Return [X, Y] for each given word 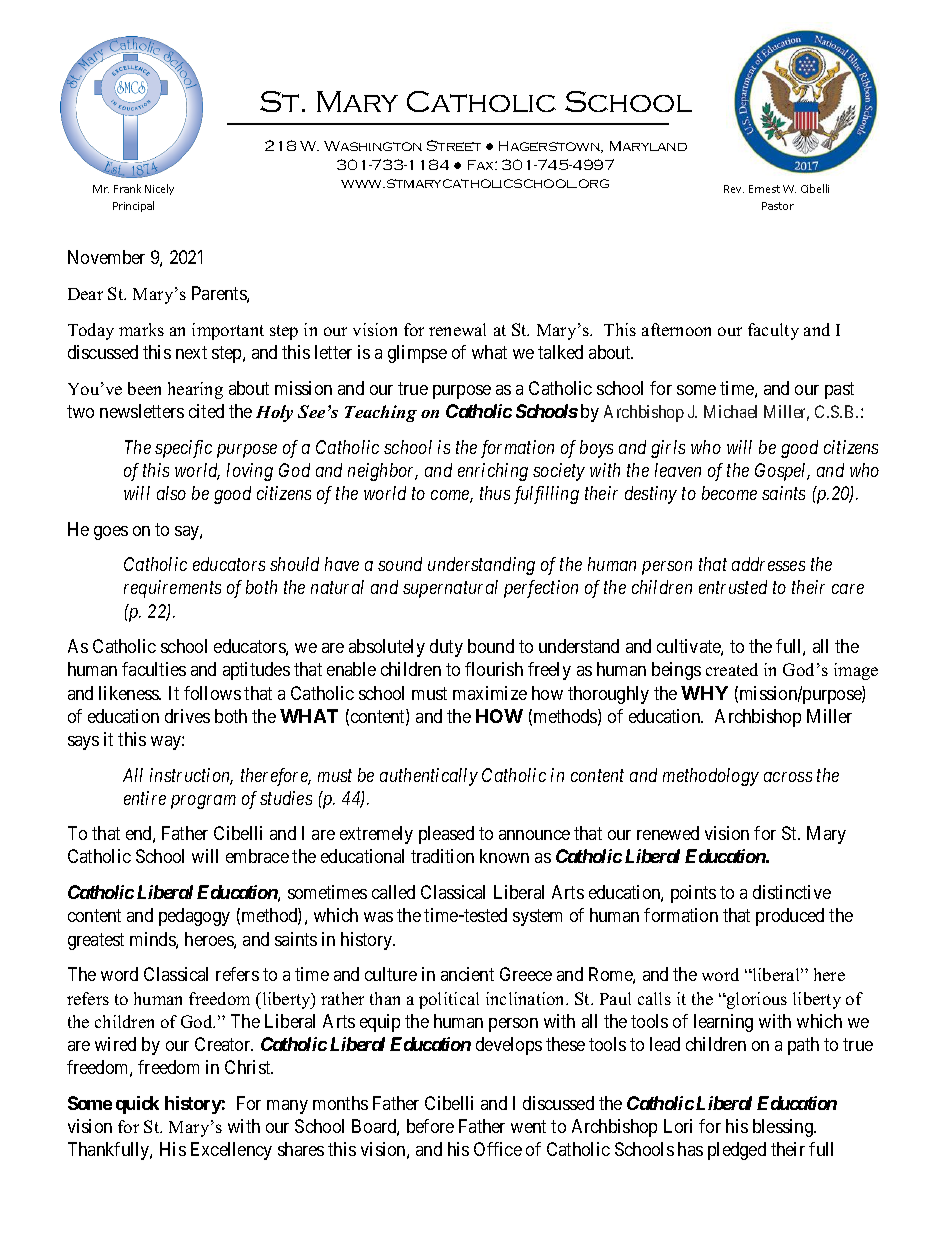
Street [454, 145]
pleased [446, 835]
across [788, 777]
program [203, 802]
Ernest [764, 189]
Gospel [782, 472]
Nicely [159, 189]
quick [137, 1105]
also [171, 493]
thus [495, 493]
